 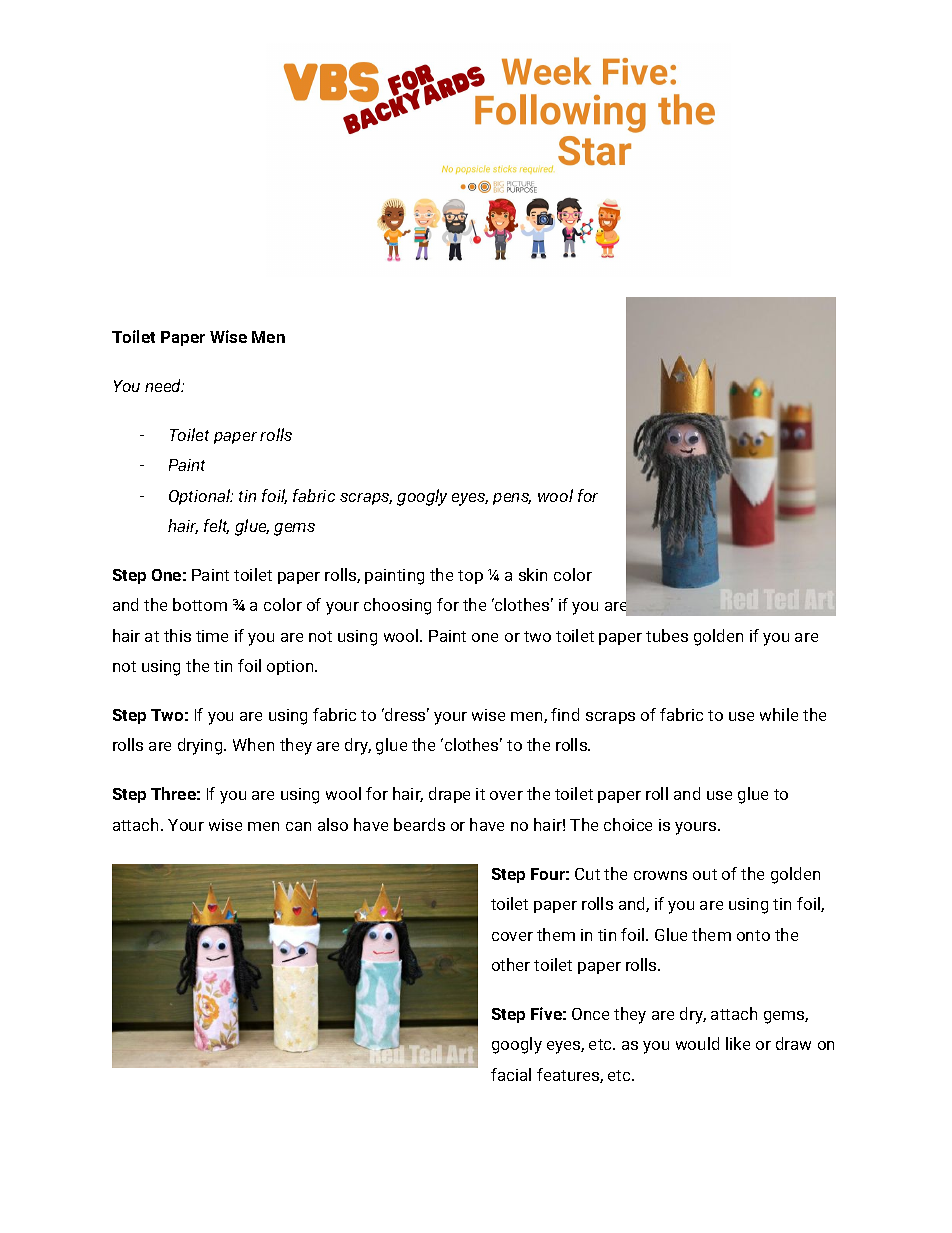 What do you see at coordinates (590, 1014) in the screenshot?
I see `Once` at bounding box center [590, 1014].
